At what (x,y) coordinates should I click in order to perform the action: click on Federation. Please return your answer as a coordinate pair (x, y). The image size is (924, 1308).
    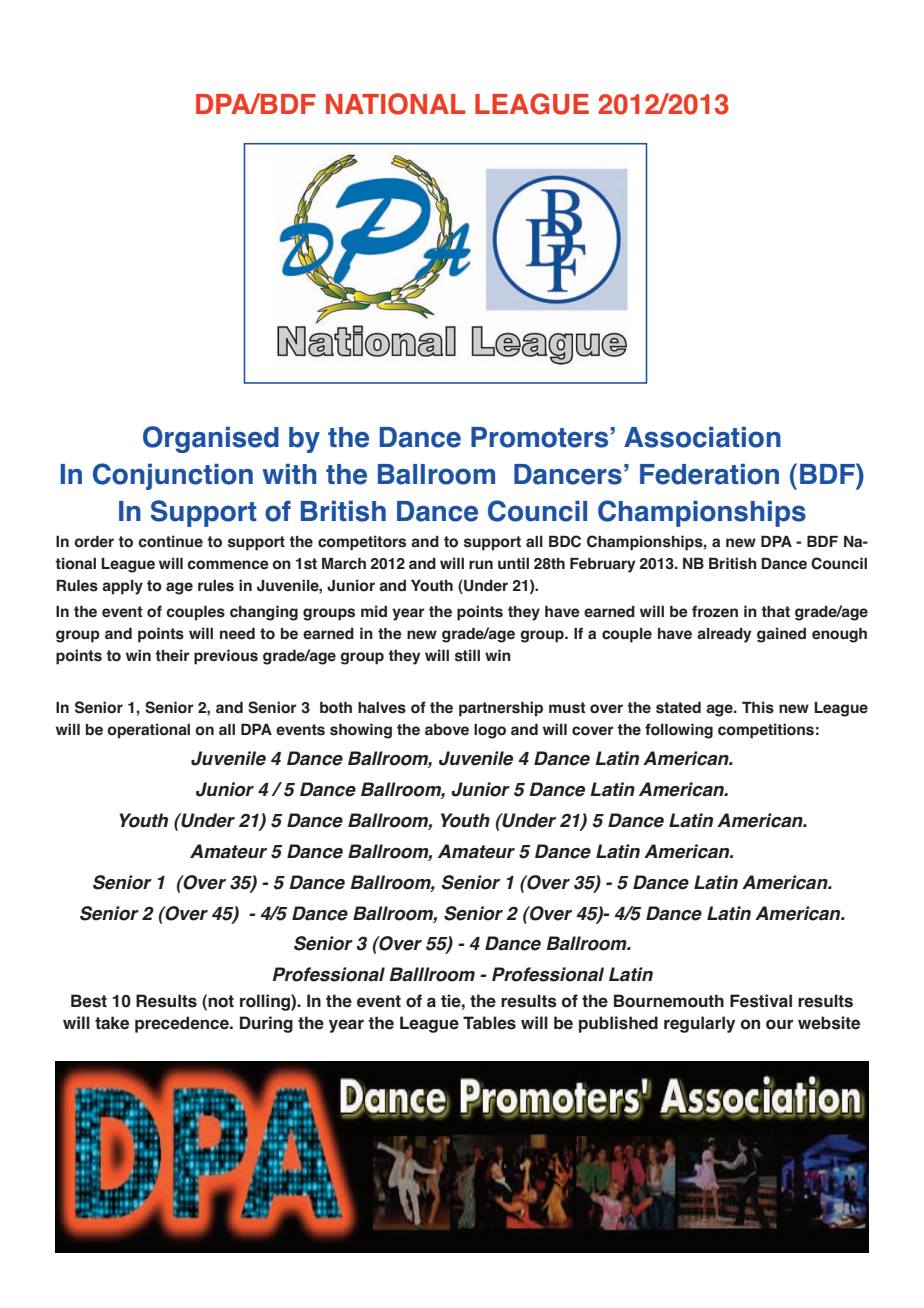
    Looking at the image, I should click on (709, 474).
